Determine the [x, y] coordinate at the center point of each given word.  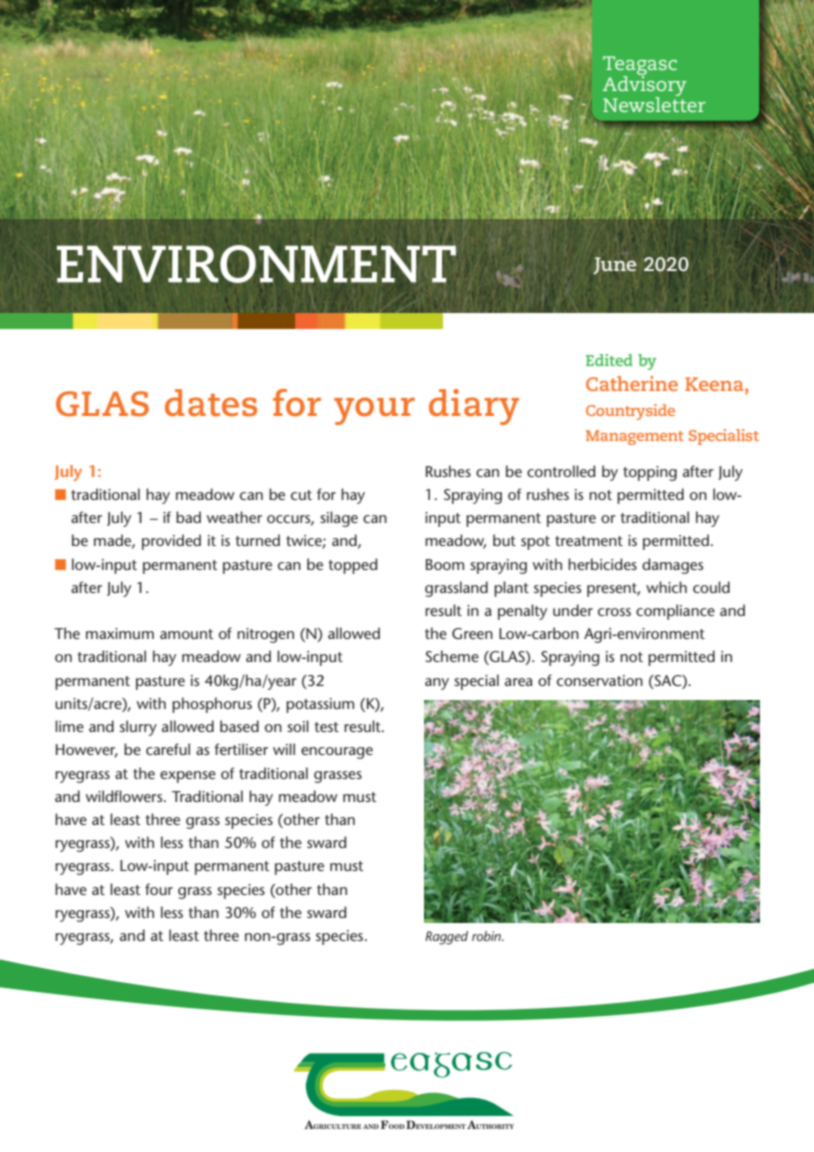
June [614, 266]
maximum [120, 633]
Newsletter [654, 103]
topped [352, 566]
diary [474, 407]
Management [635, 437]
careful [168, 749]
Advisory [644, 86]
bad [188, 517]
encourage [337, 753]
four [159, 889]
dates [211, 403]
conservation [600, 680]
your [374, 411]
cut [301, 495]
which [666, 587]
